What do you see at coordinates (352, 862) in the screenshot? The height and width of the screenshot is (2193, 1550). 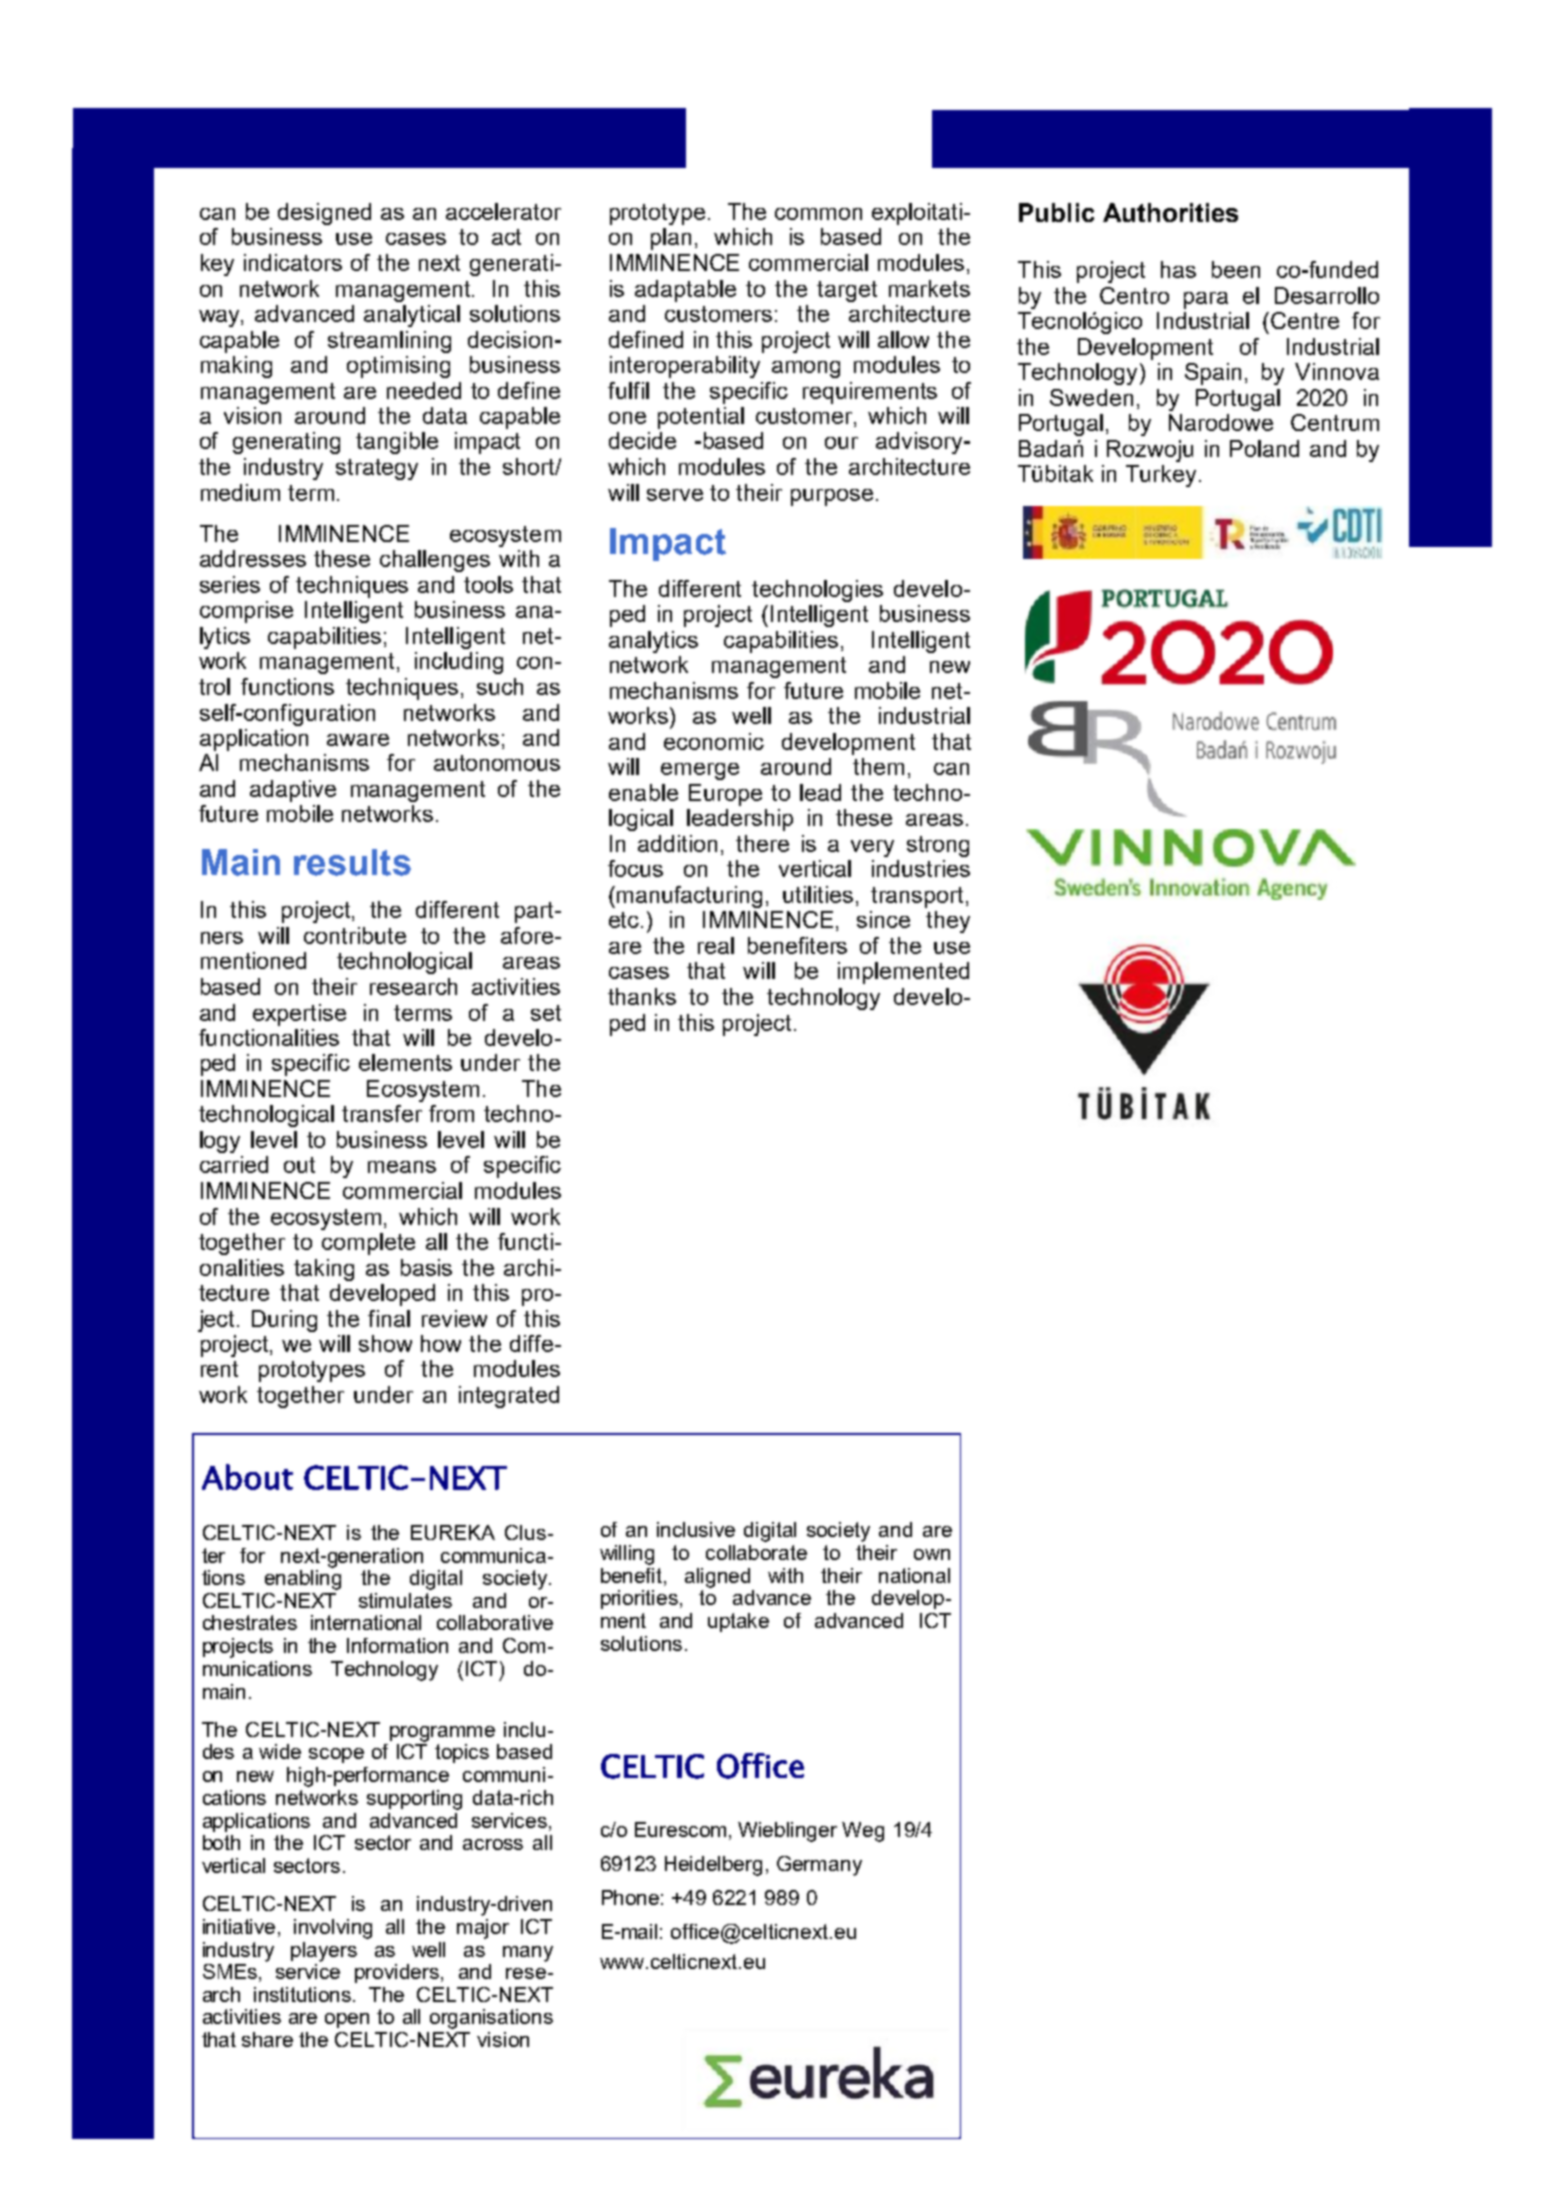 I see `results` at bounding box center [352, 862].
